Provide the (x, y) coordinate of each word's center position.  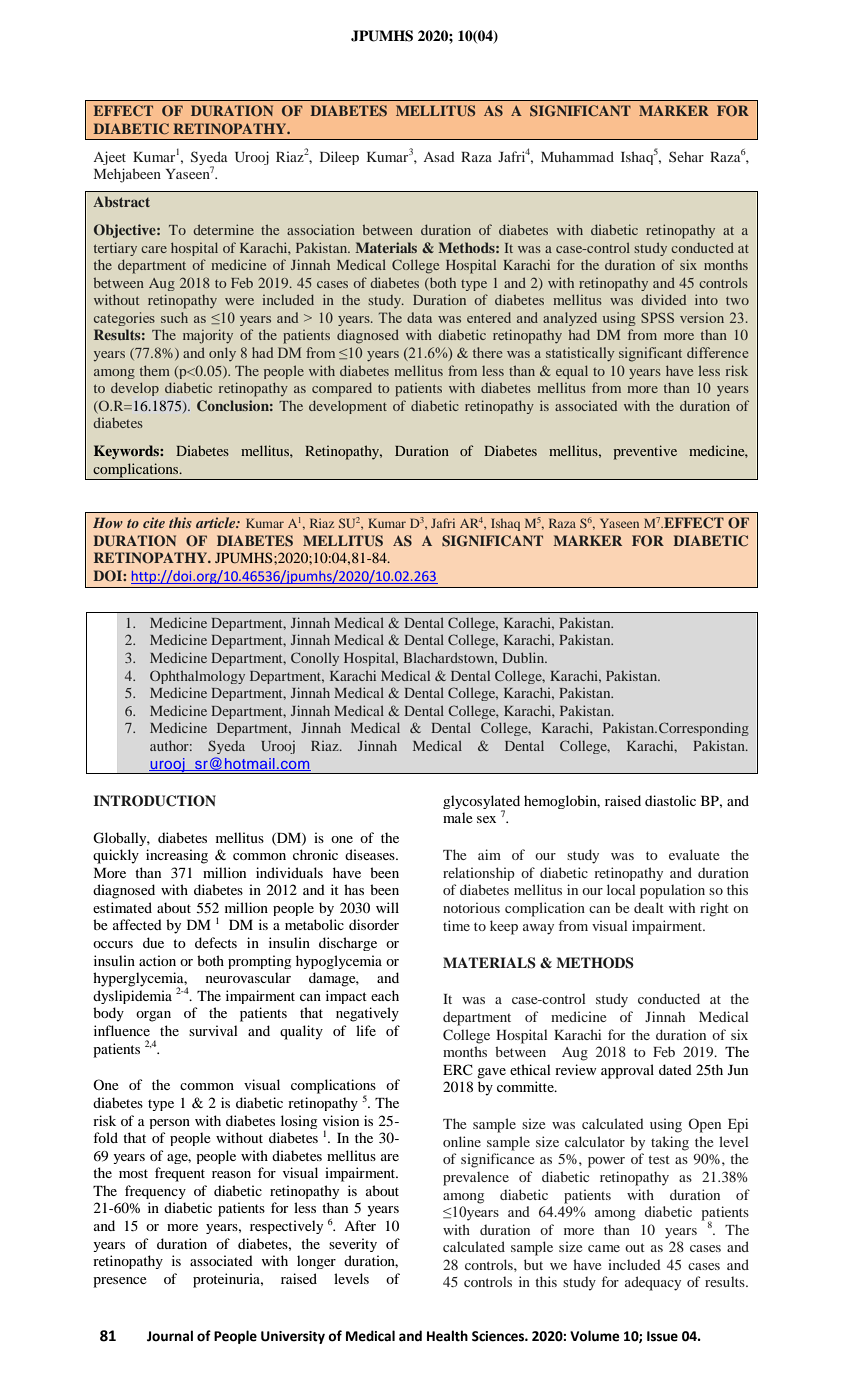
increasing (177, 856)
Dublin (524, 657)
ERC (458, 1070)
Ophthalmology (197, 677)
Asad (439, 156)
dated (675, 1069)
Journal (170, 1336)
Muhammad (577, 156)
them (155, 370)
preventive (645, 452)
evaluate (694, 854)
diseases (371, 854)
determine (223, 229)
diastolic (670, 800)
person (169, 1124)
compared (342, 389)
